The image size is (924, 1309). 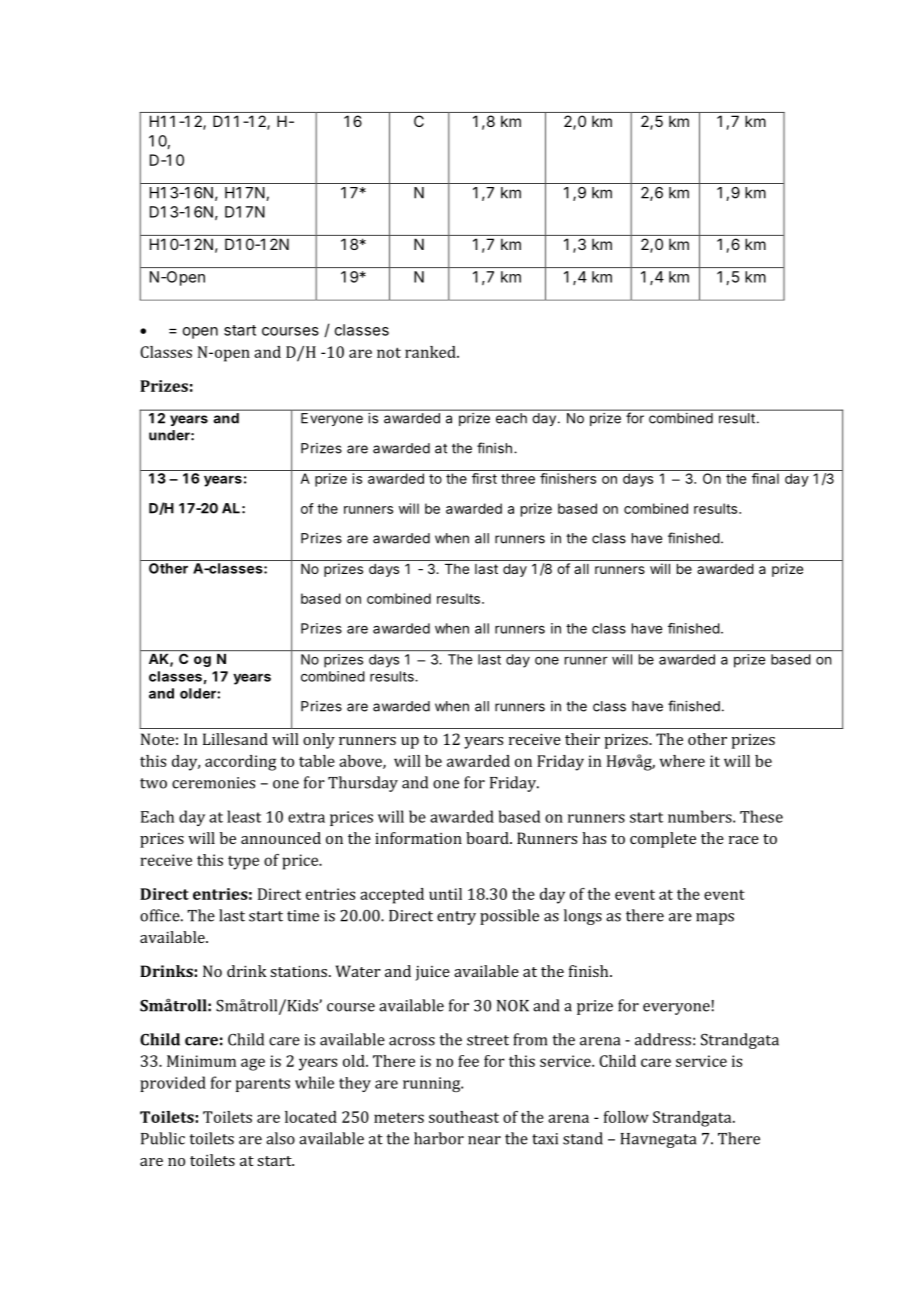 I want to click on three, so click(x=518, y=478).
